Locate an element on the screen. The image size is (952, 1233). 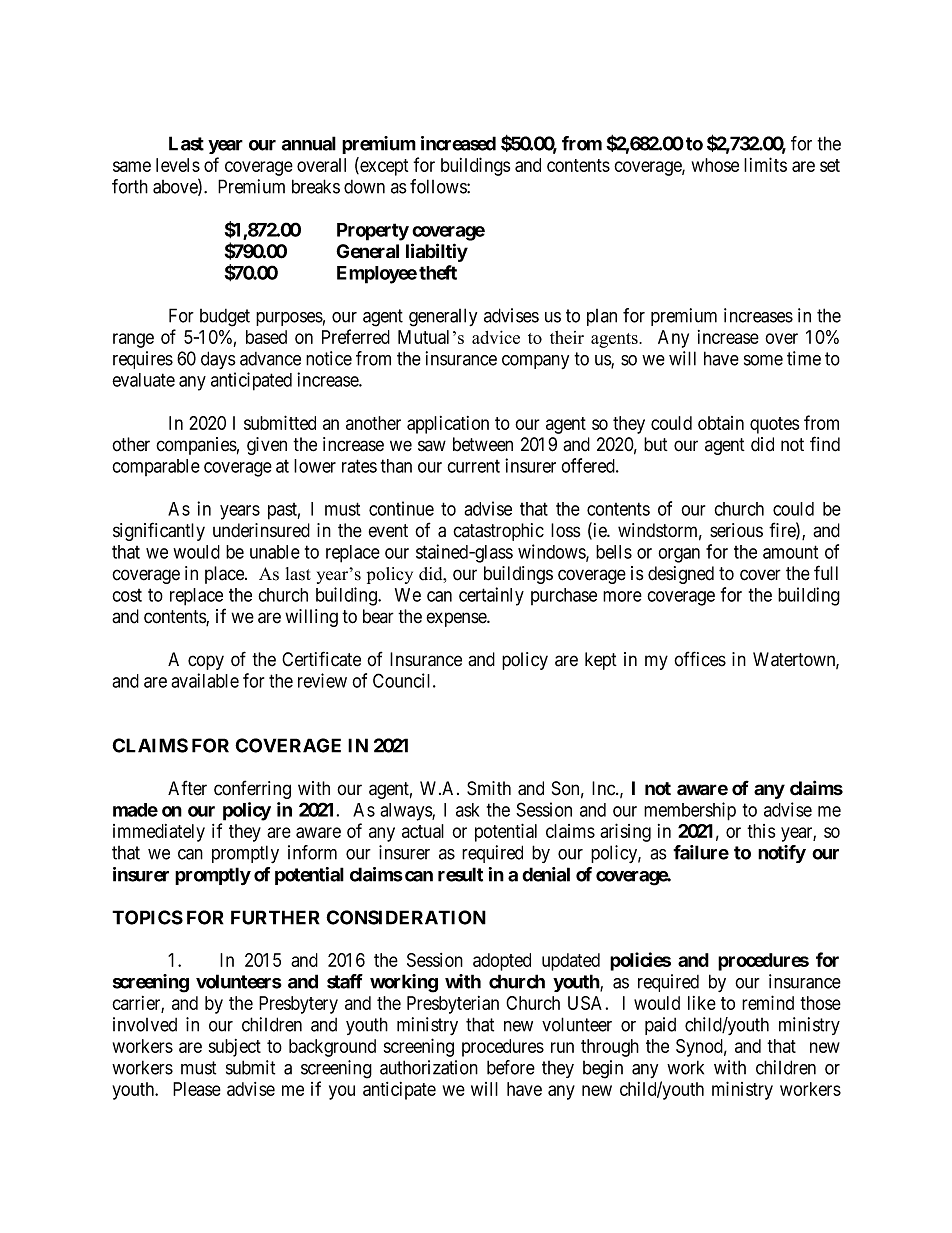
levels is located at coordinates (178, 165).
